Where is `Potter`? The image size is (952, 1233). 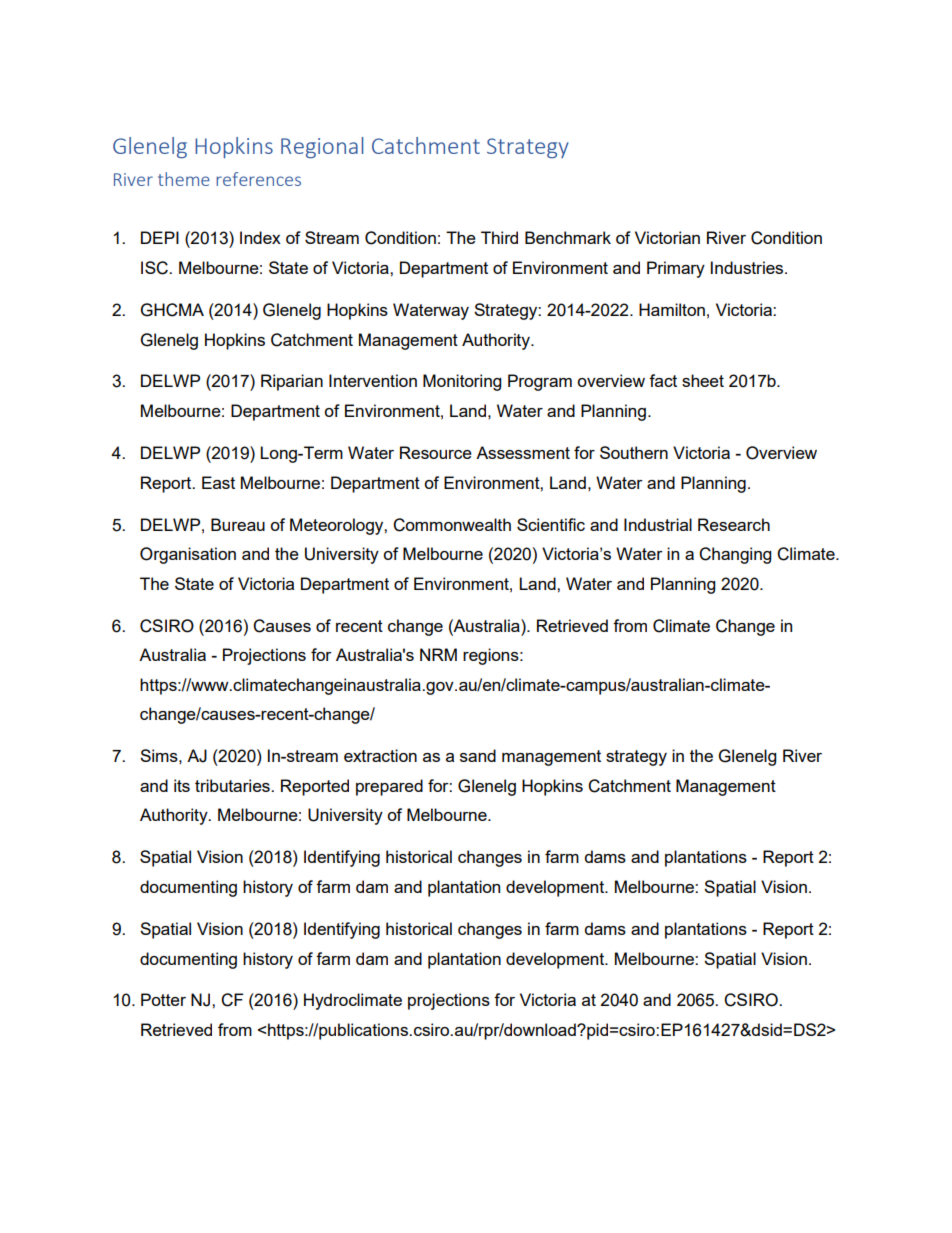
Potter is located at coordinates (163, 999).
